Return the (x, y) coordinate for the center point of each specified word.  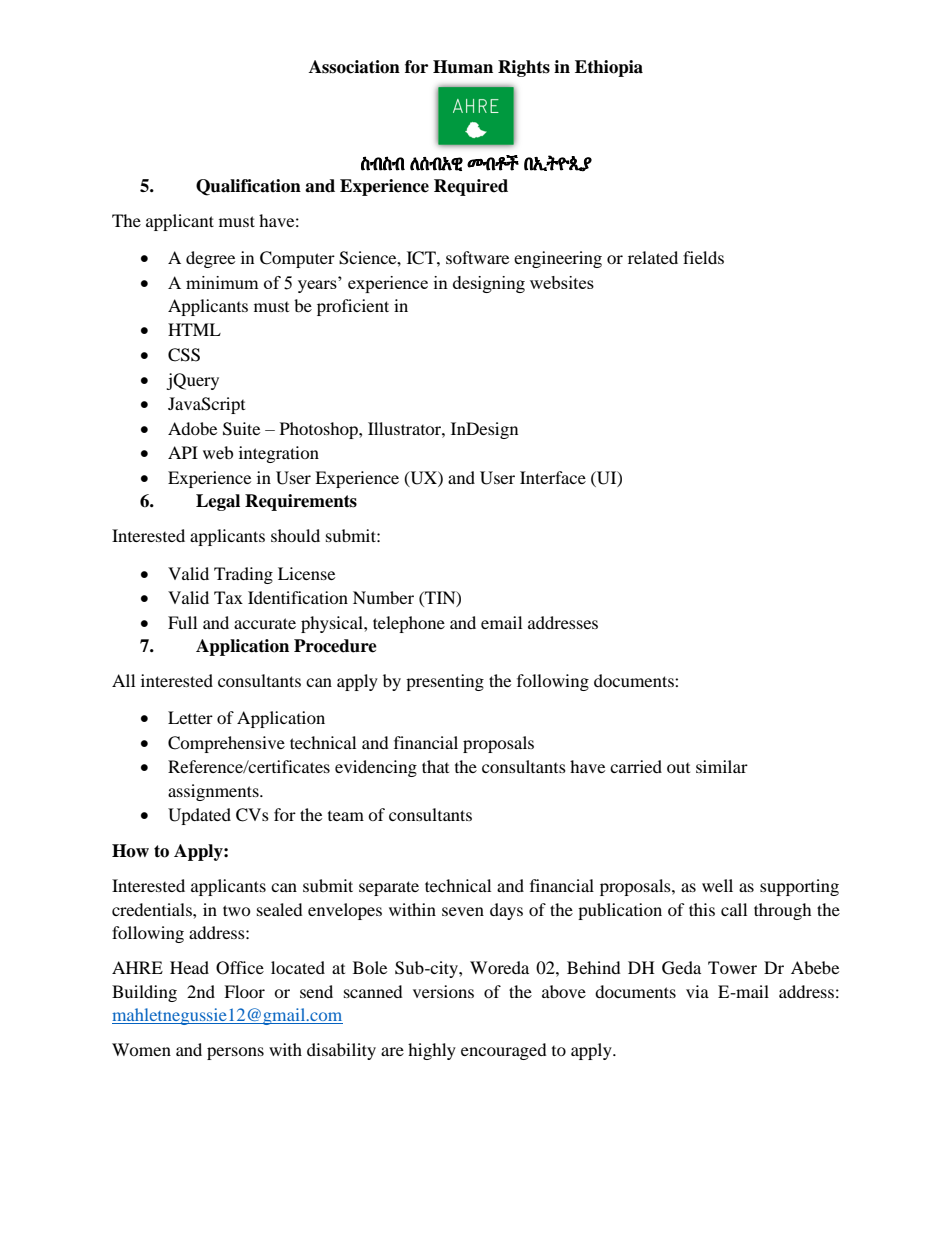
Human (463, 67)
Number (383, 597)
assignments (214, 792)
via (697, 991)
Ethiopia (609, 68)
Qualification (248, 187)
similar (722, 766)
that (435, 766)
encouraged (504, 1051)
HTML (194, 329)
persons (235, 1053)
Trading (243, 575)
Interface (553, 477)
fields (703, 257)
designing (489, 284)
